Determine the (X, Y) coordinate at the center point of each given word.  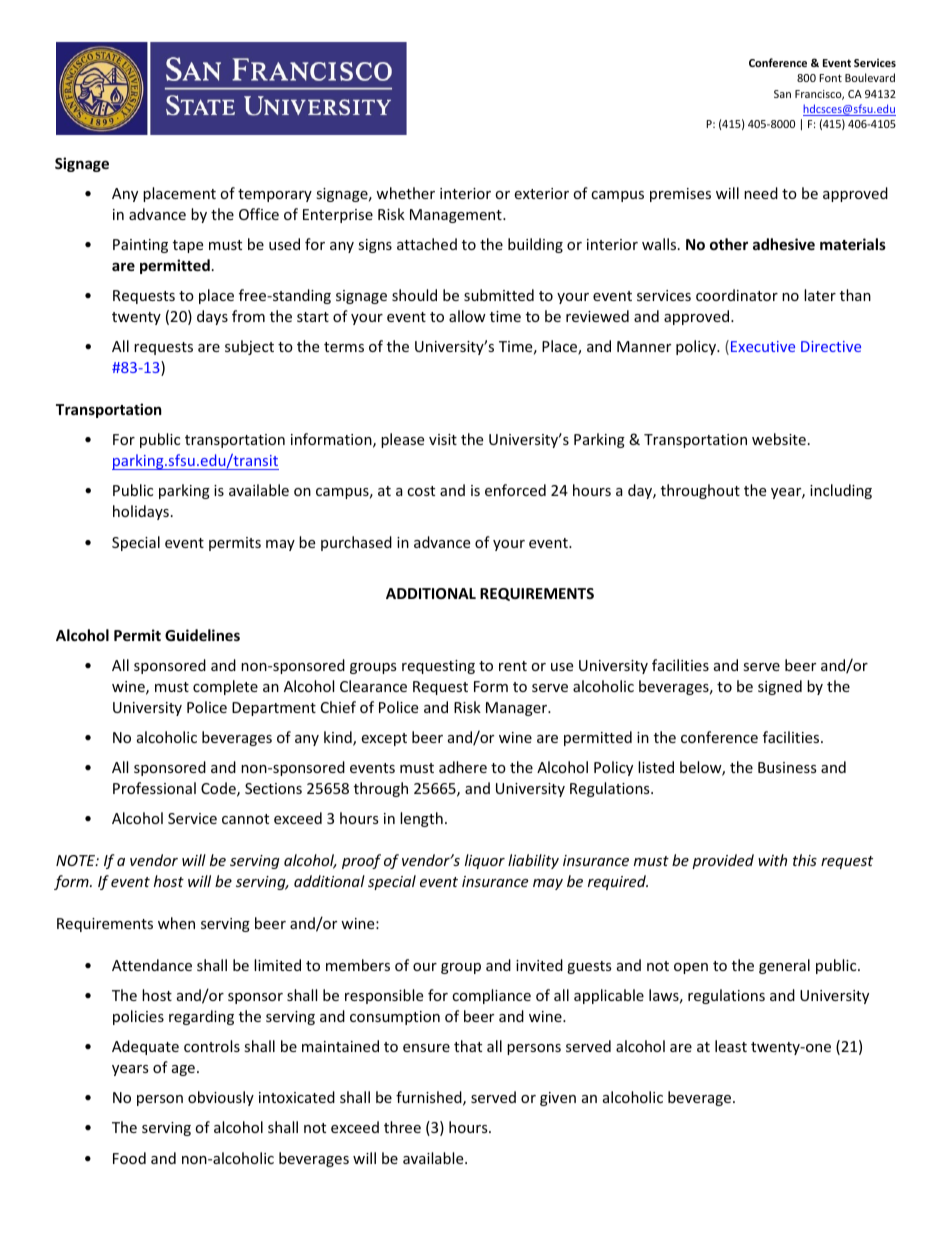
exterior (541, 193)
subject (249, 347)
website (779, 439)
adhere (463, 767)
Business (787, 767)
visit (443, 439)
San (782, 94)
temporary (275, 195)
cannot (245, 819)
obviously (221, 1098)
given (558, 1099)
